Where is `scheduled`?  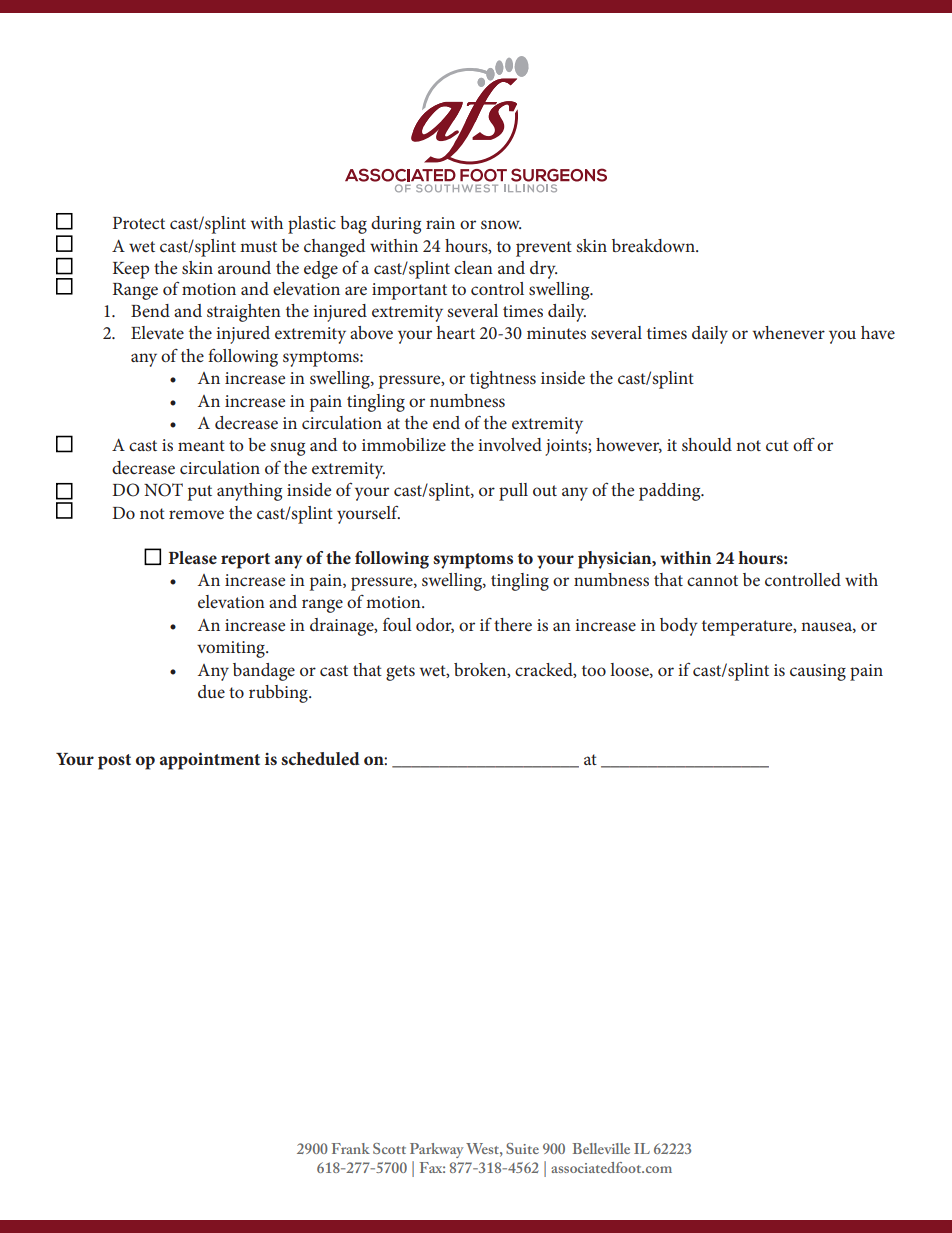
scheduled is located at coordinates (320, 758).
